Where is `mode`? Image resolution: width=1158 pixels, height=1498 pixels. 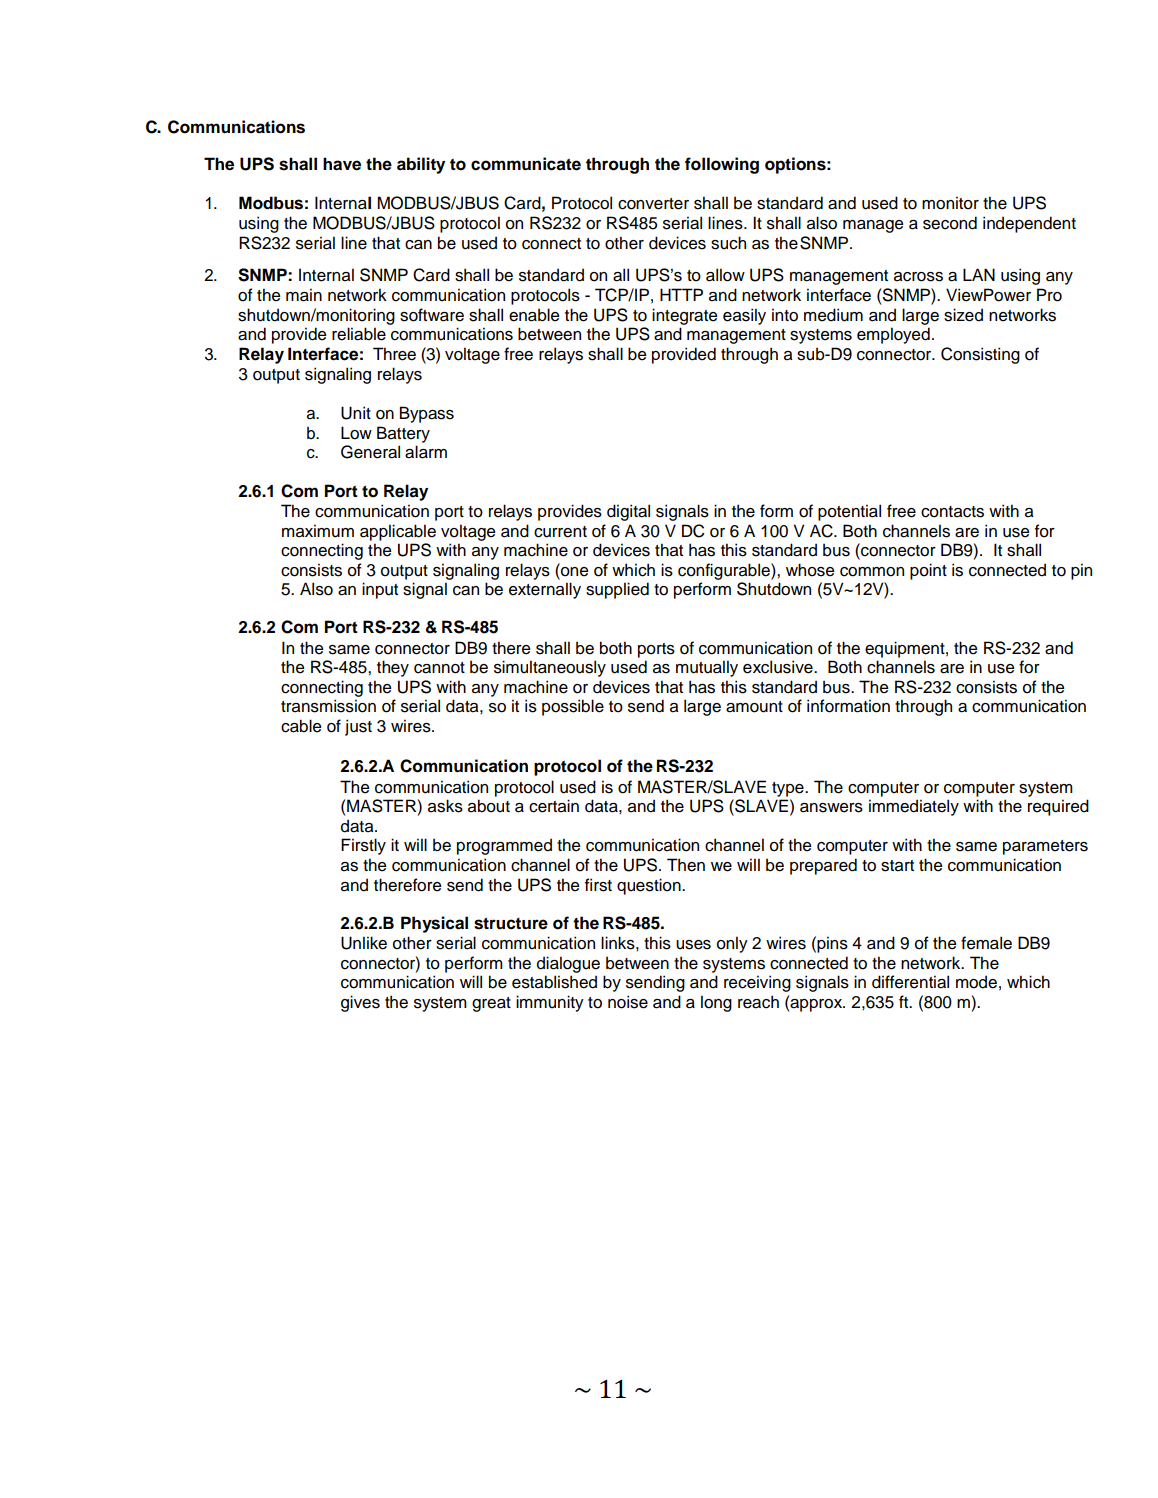 mode is located at coordinates (976, 982).
